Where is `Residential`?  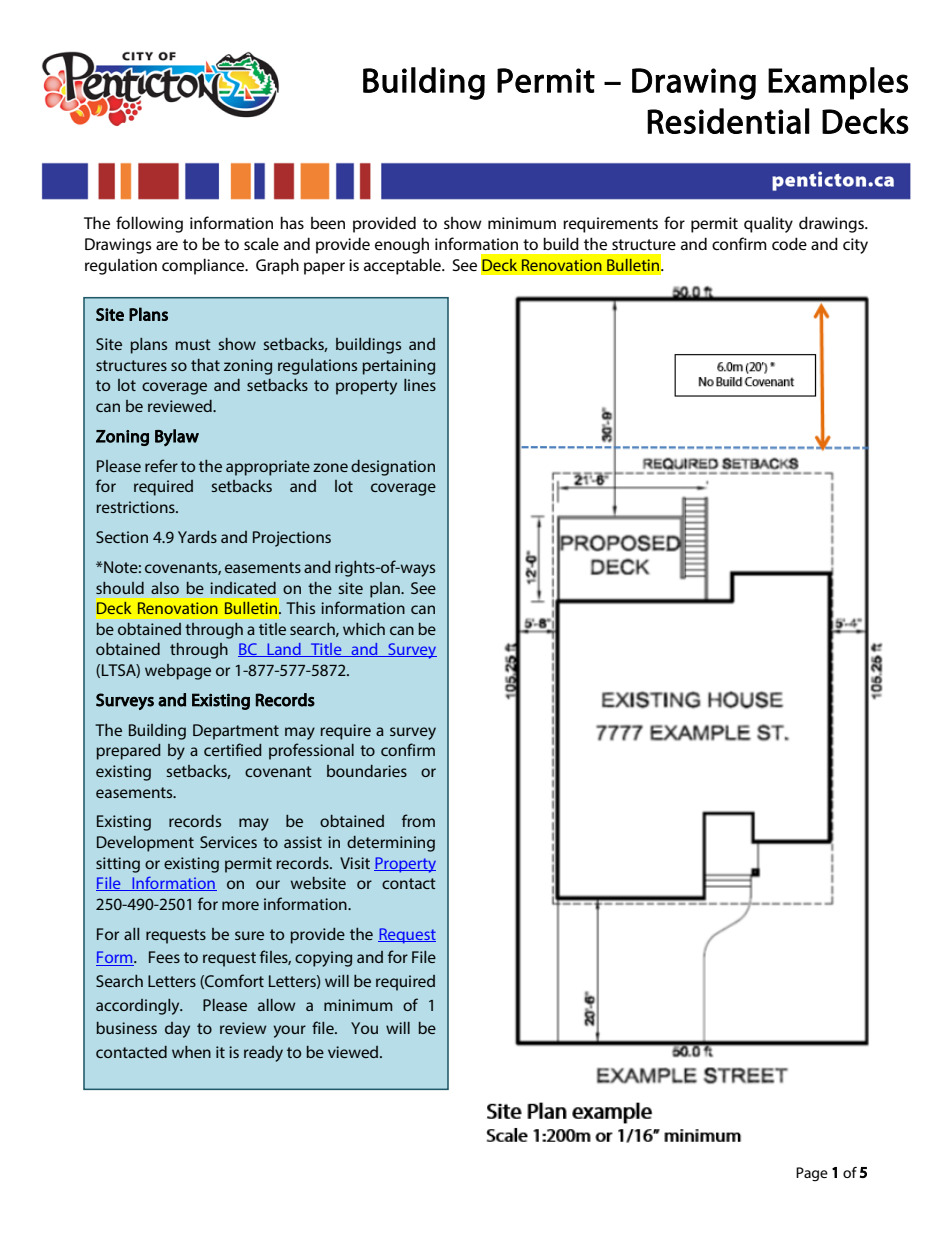 Residential is located at coordinates (728, 121).
